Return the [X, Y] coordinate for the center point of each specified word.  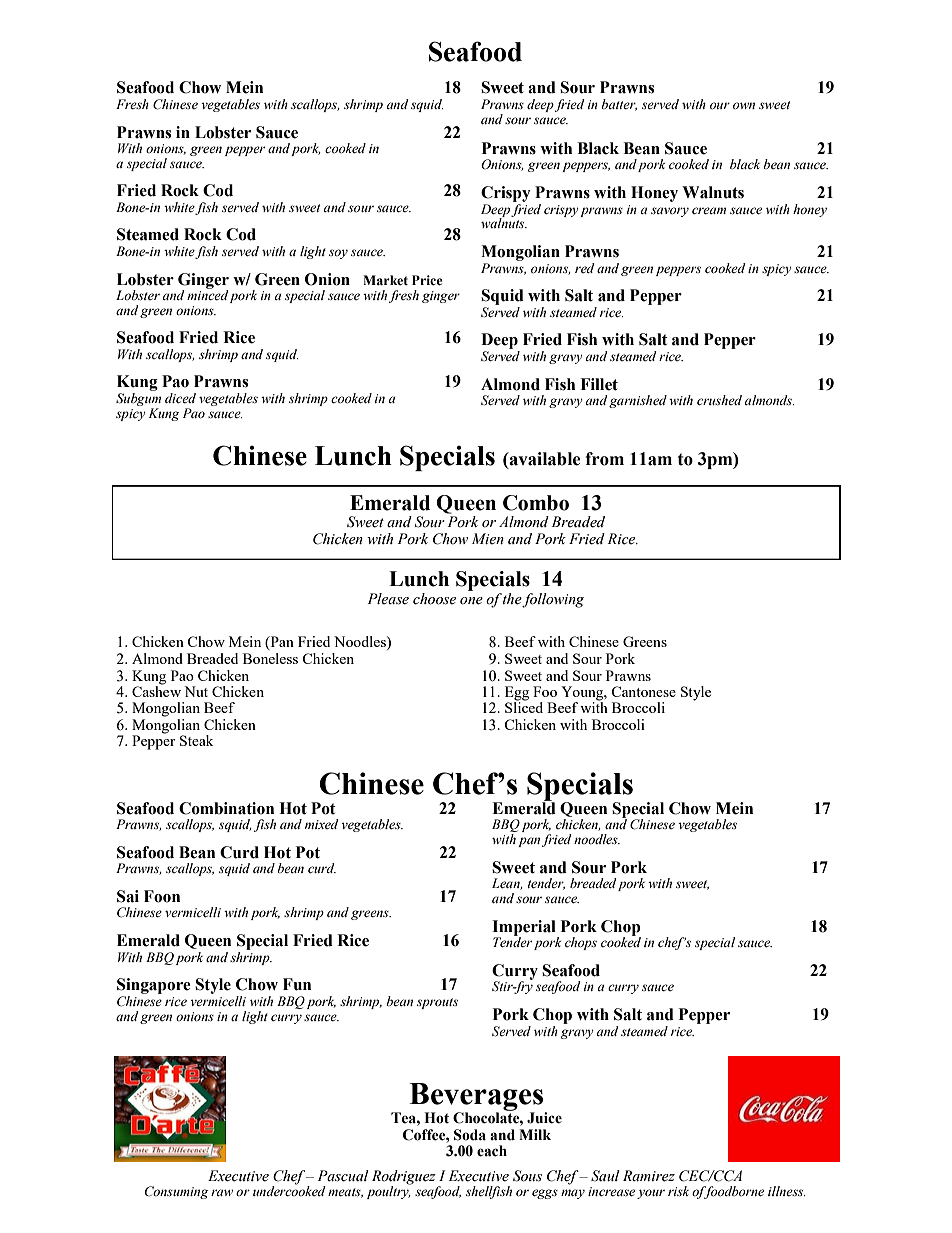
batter [619, 105]
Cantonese [643, 691]
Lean [507, 884]
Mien [488, 539]
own [744, 105]
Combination [226, 808]
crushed [719, 400]
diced [180, 398]
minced [207, 294]
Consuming [176, 1192]
